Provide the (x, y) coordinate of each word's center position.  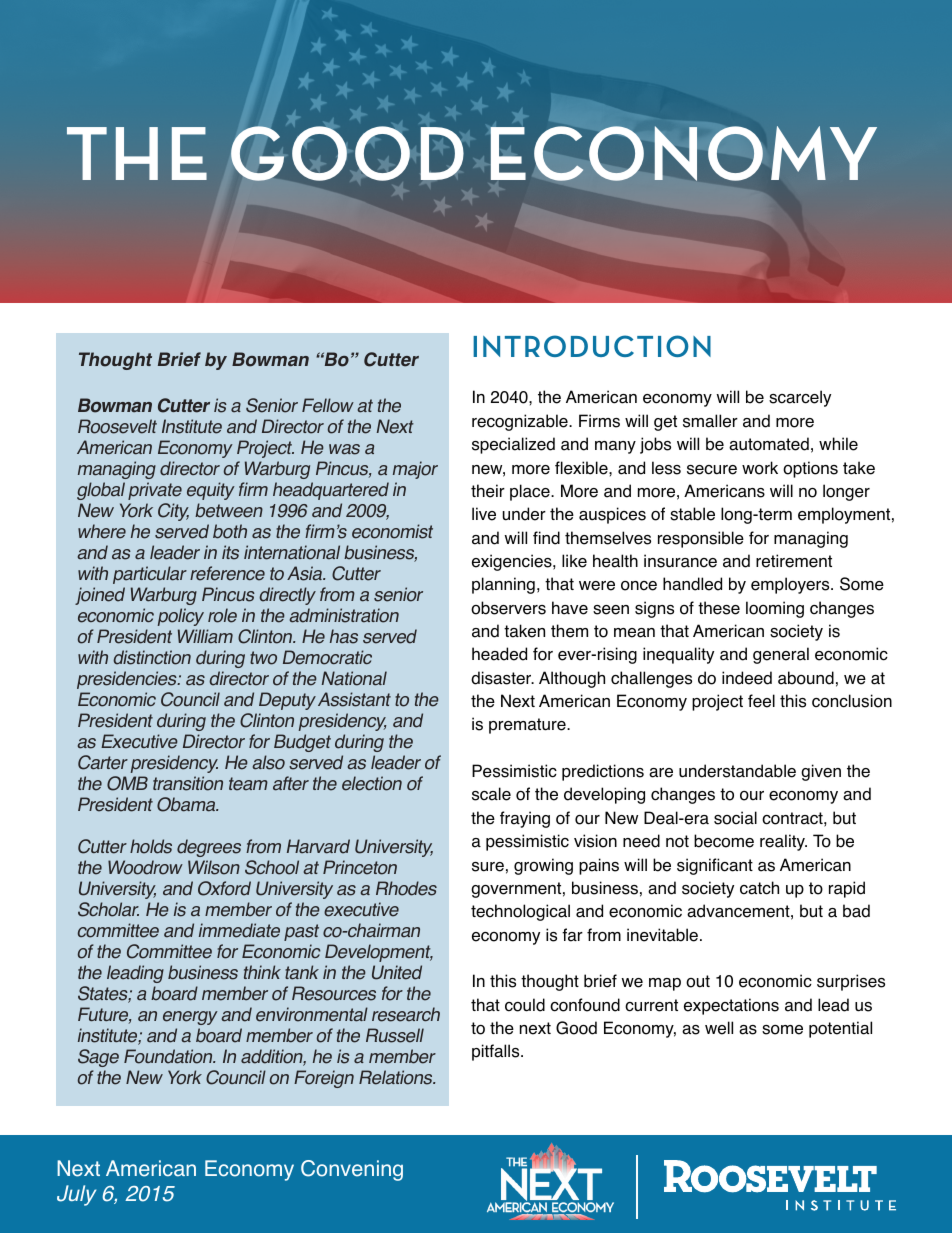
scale (491, 794)
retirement (794, 561)
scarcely (800, 398)
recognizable (521, 422)
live (484, 514)
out (698, 981)
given (821, 772)
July (76, 1195)
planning (503, 585)
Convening (352, 1170)
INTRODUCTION (592, 346)
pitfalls (497, 1052)
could (525, 1005)
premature (528, 726)
